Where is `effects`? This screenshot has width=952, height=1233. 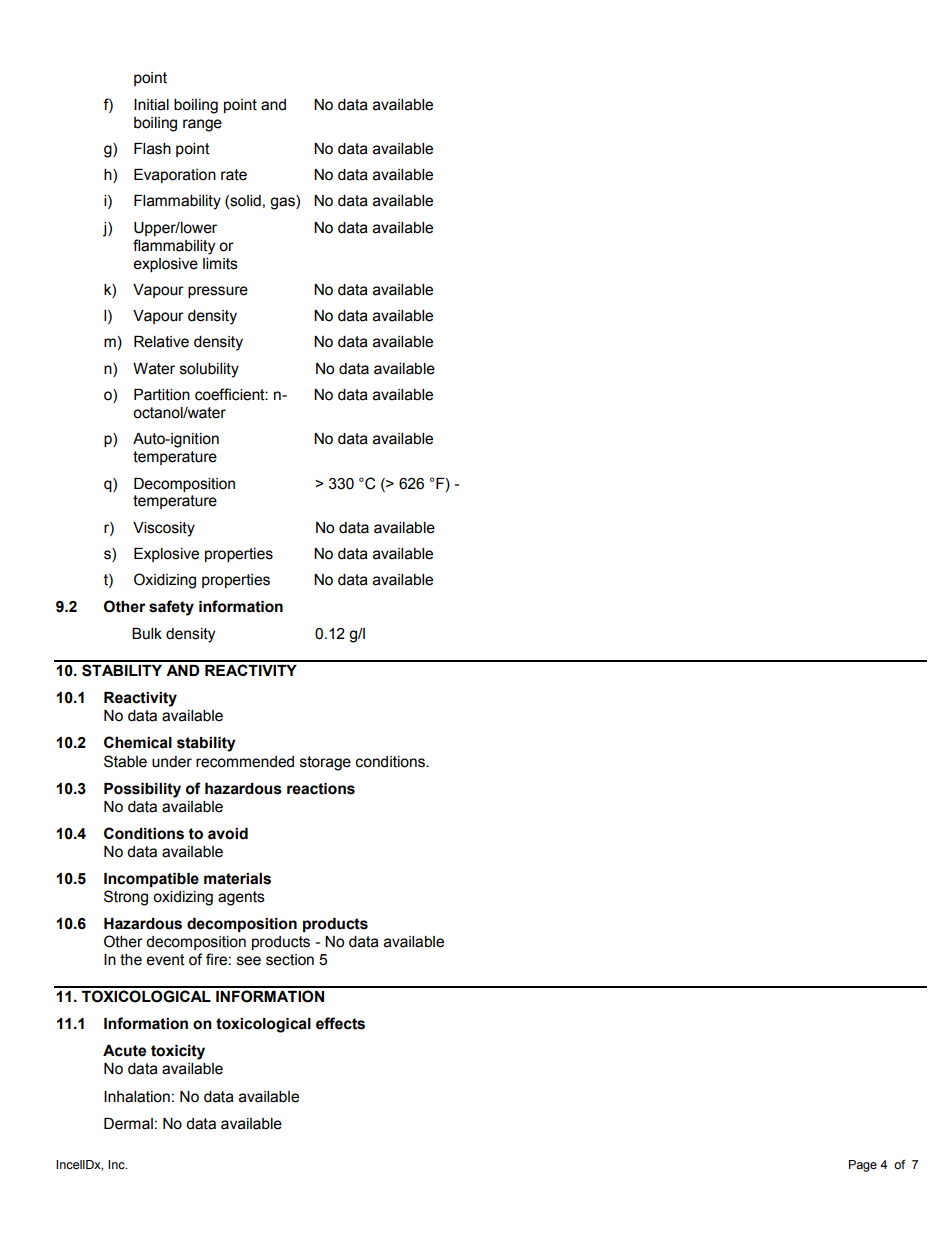
effects is located at coordinates (340, 1023).
